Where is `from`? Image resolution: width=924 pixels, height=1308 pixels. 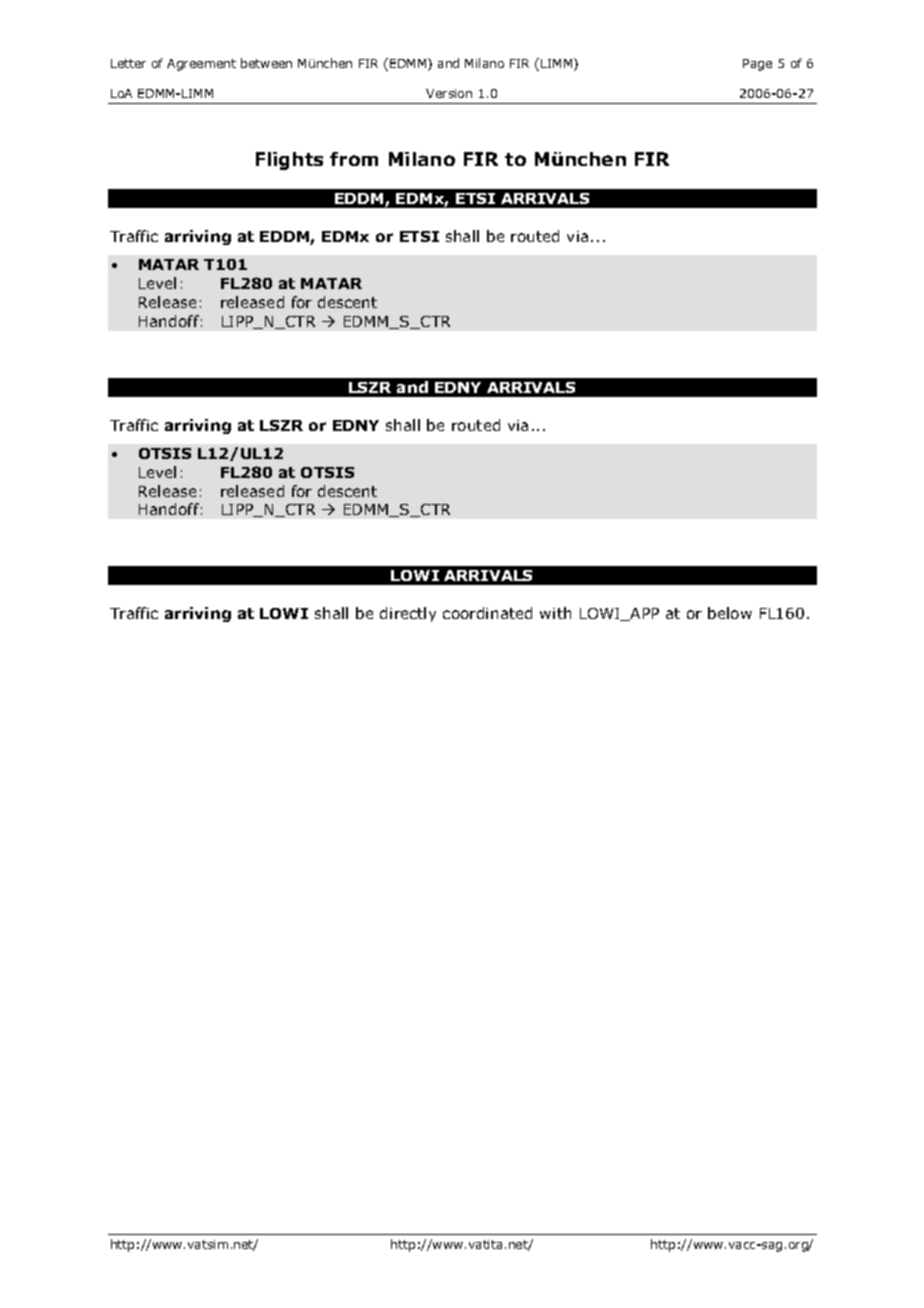
from is located at coordinates (354, 159).
